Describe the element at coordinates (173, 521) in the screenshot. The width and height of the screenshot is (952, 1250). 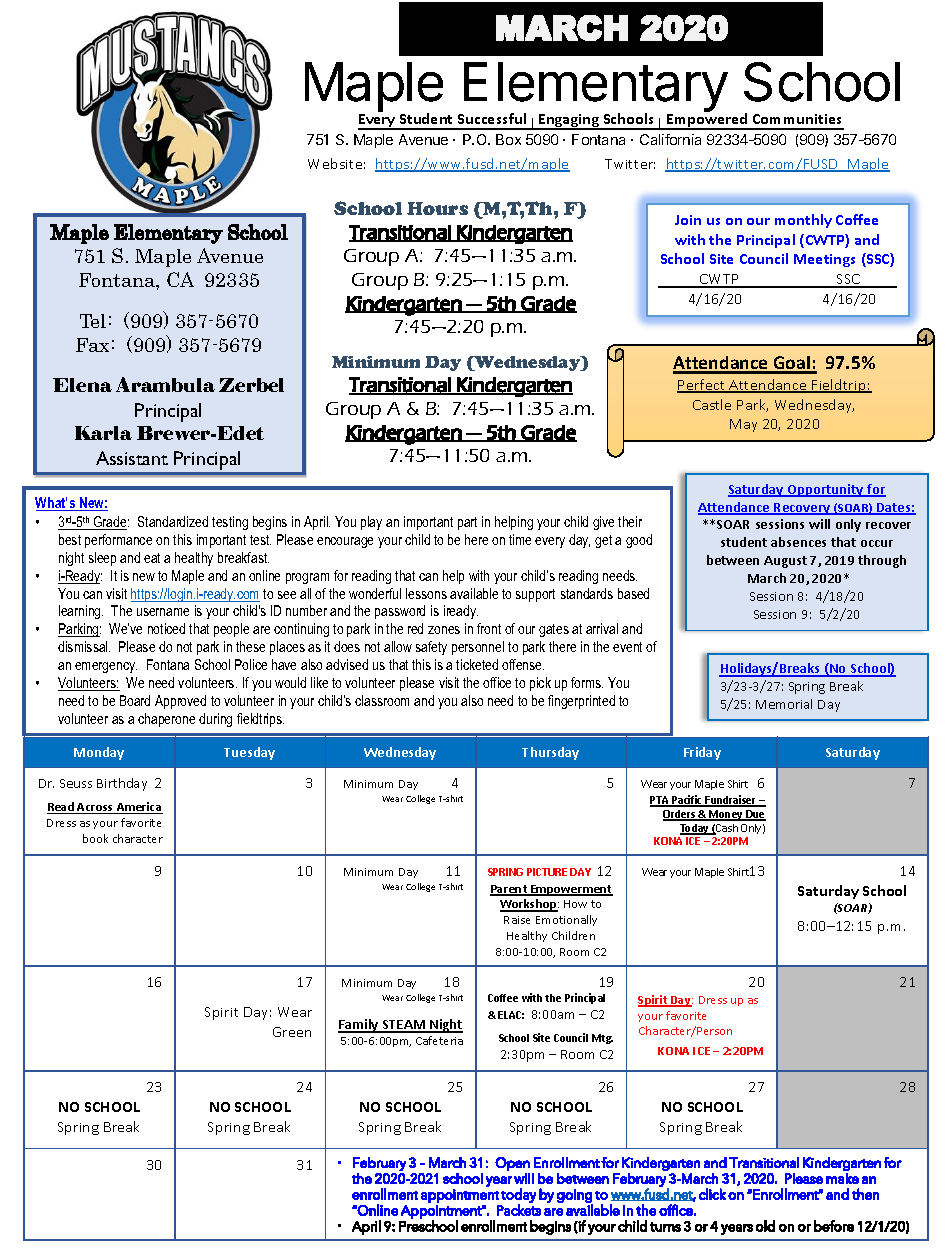
I see `Standardized` at that location.
